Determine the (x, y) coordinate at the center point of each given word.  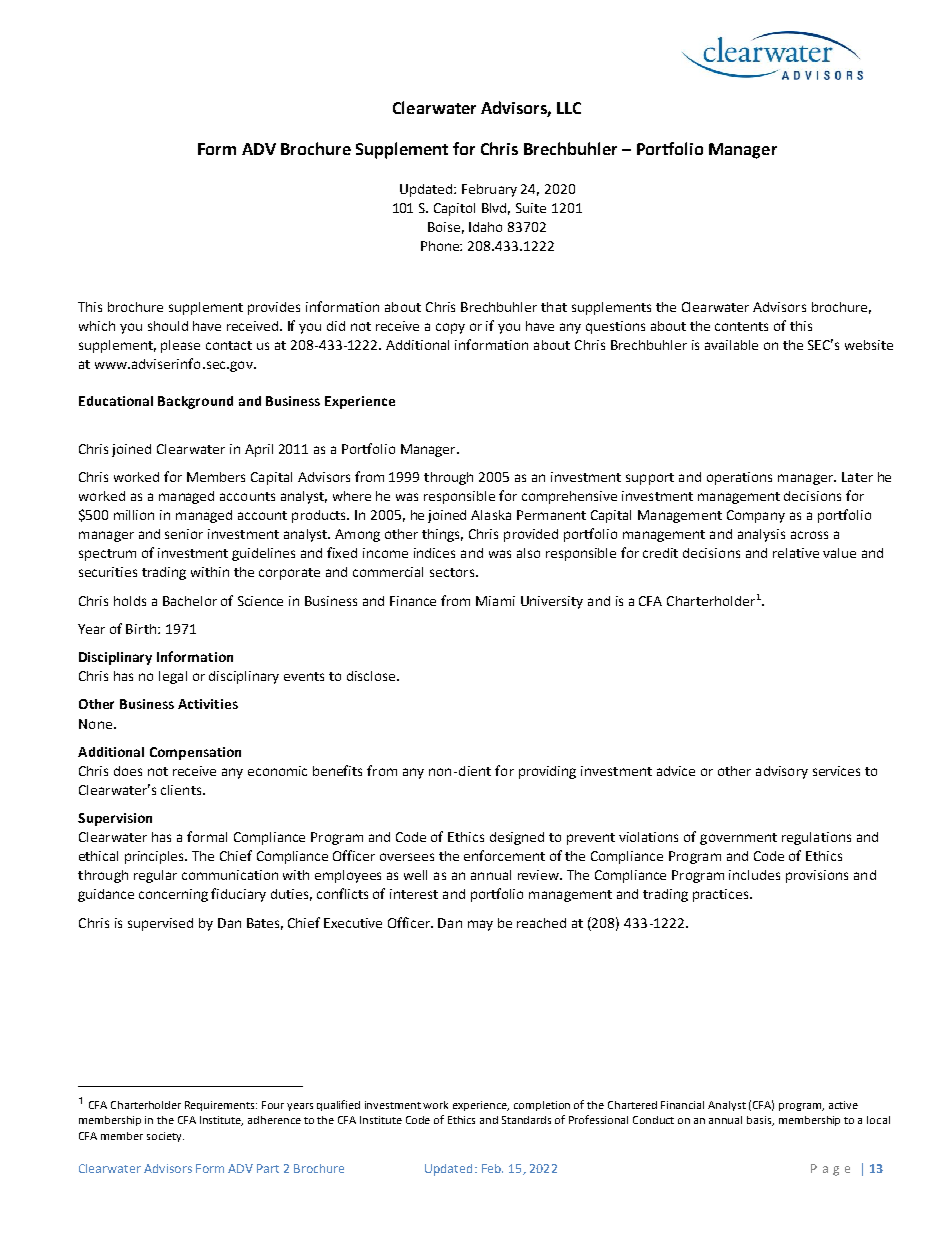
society (165, 1137)
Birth (142, 629)
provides (274, 308)
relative (796, 553)
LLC (569, 108)
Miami (495, 601)
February (489, 190)
